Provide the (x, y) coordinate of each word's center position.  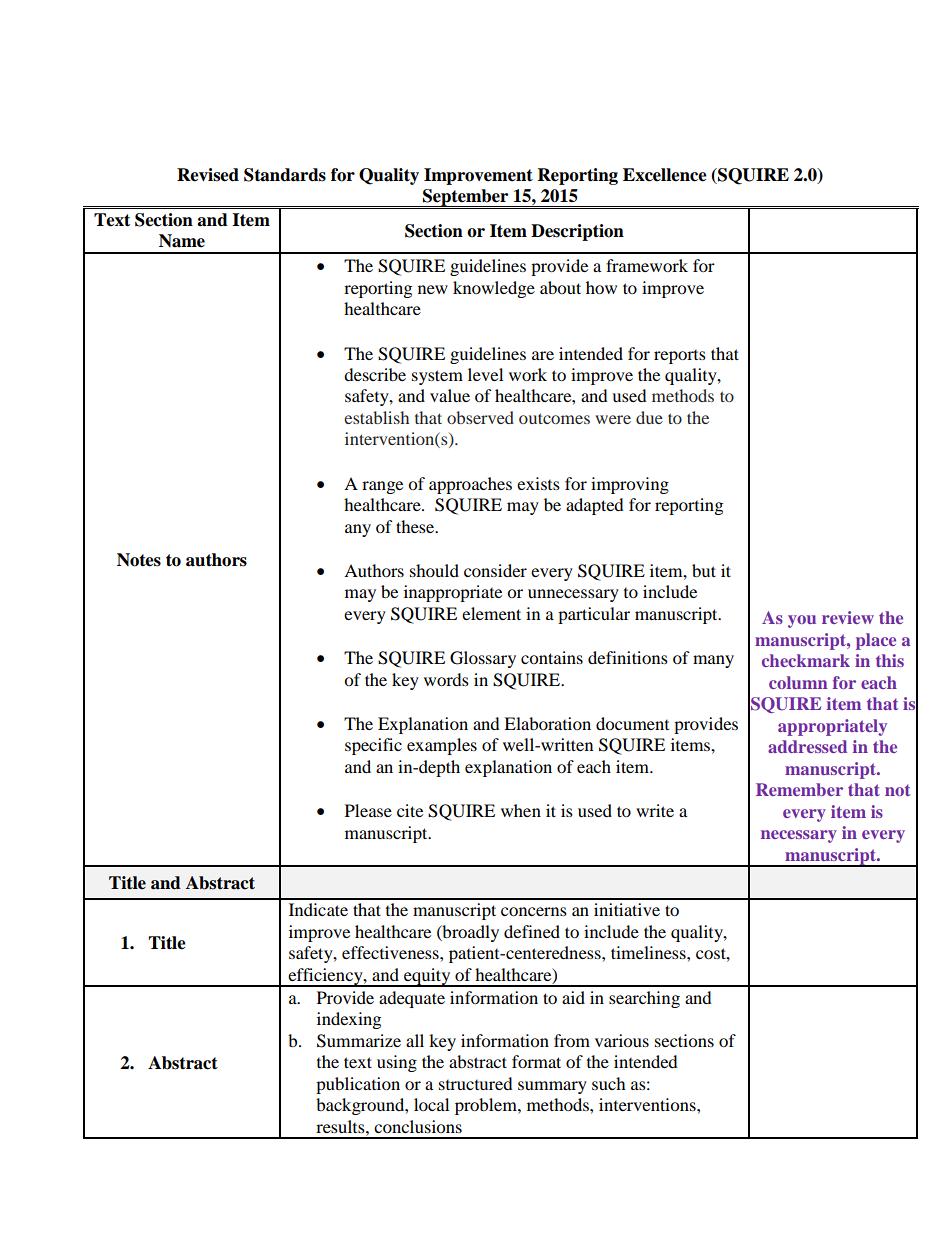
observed (480, 417)
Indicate (318, 909)
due (649, 417)
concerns (534, 911)
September (466, 198)
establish (376, 417)
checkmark (806, 660)
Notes (139, 560)
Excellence (665, 175)
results (341, 1126)
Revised (208, 175)
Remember (799, 789)
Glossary (483, 659)
